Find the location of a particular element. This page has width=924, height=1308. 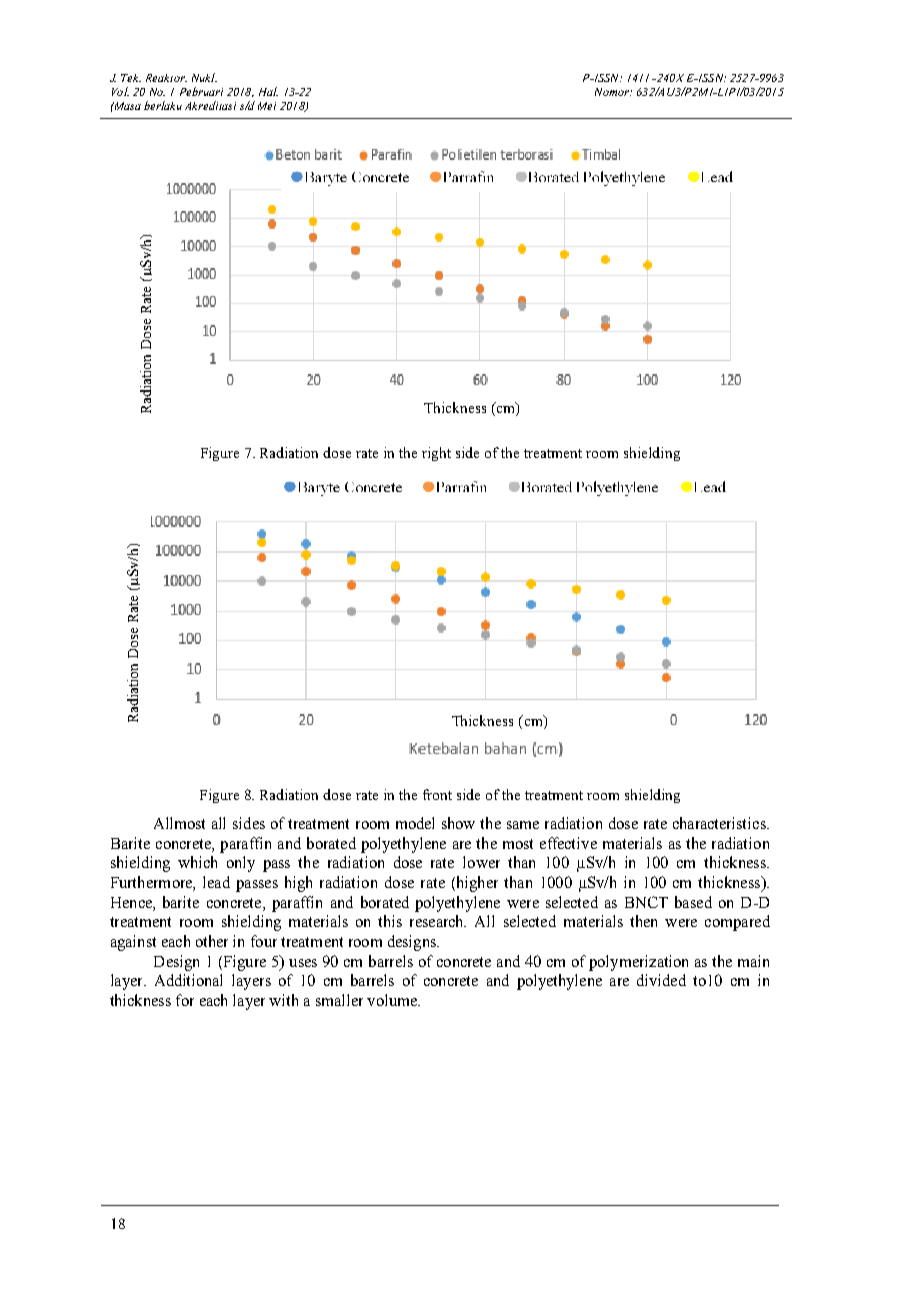

front is located at coordinates (437, 794).
